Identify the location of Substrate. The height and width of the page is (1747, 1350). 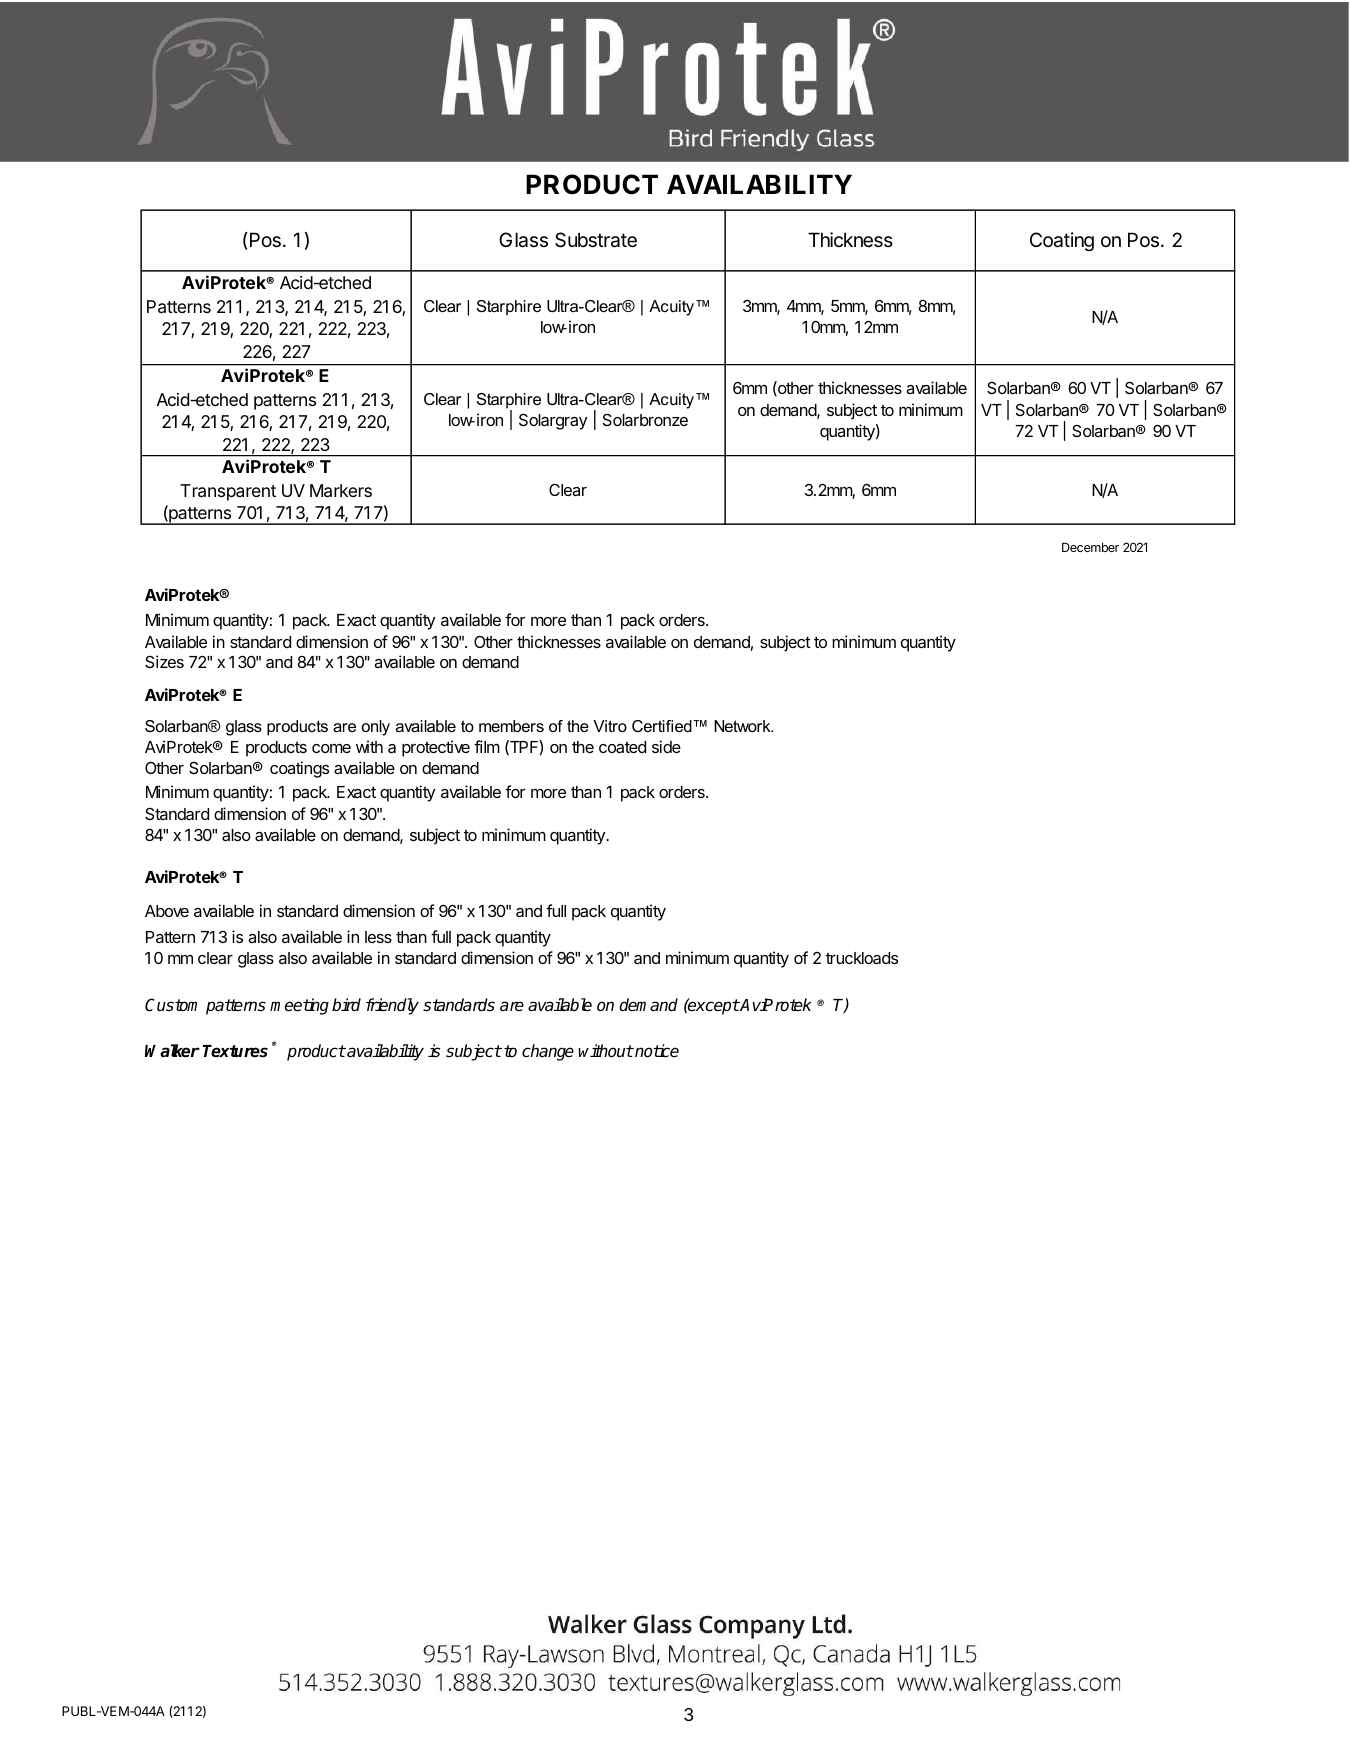
(596, 240).
